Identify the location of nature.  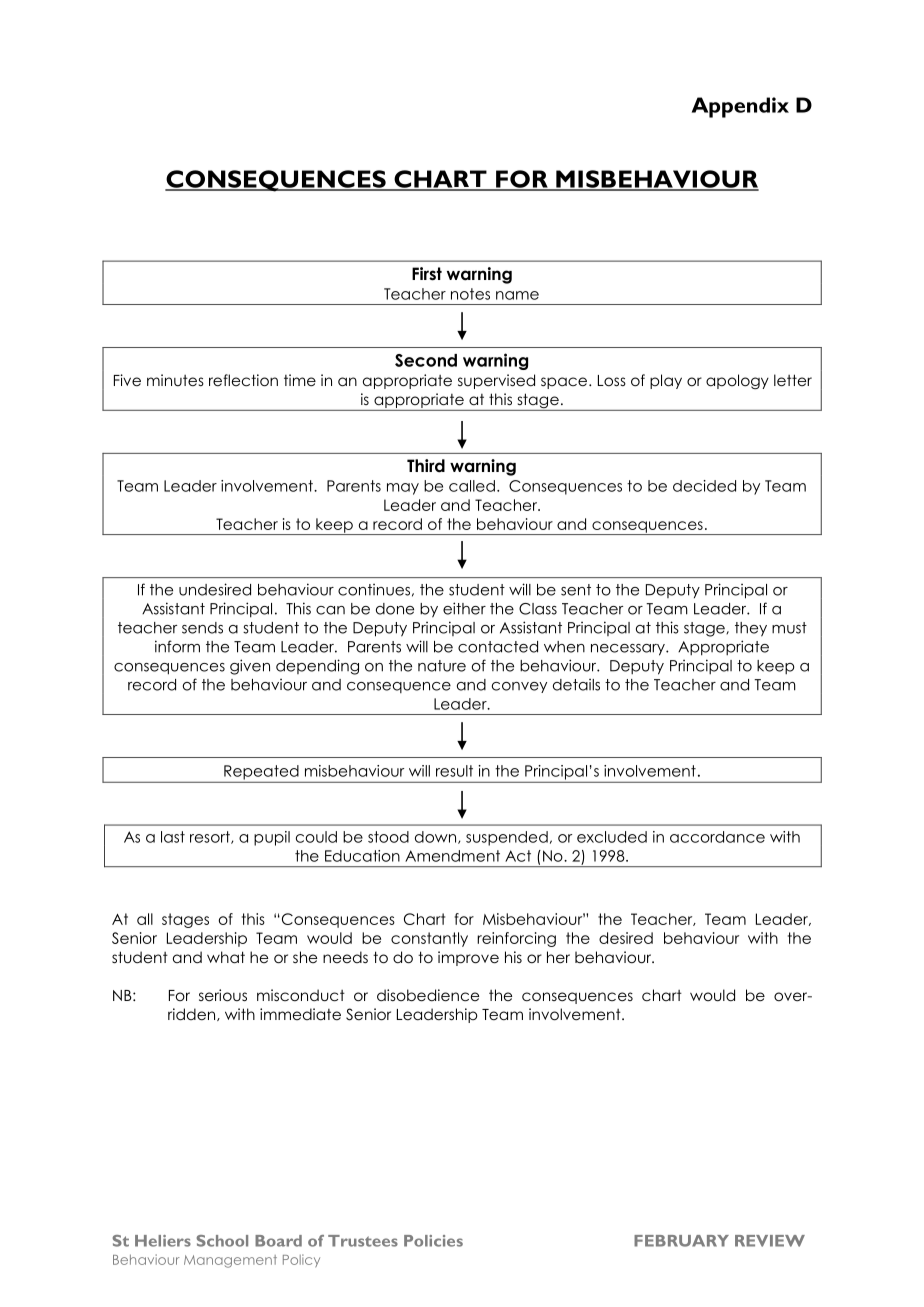
(442, 666).
